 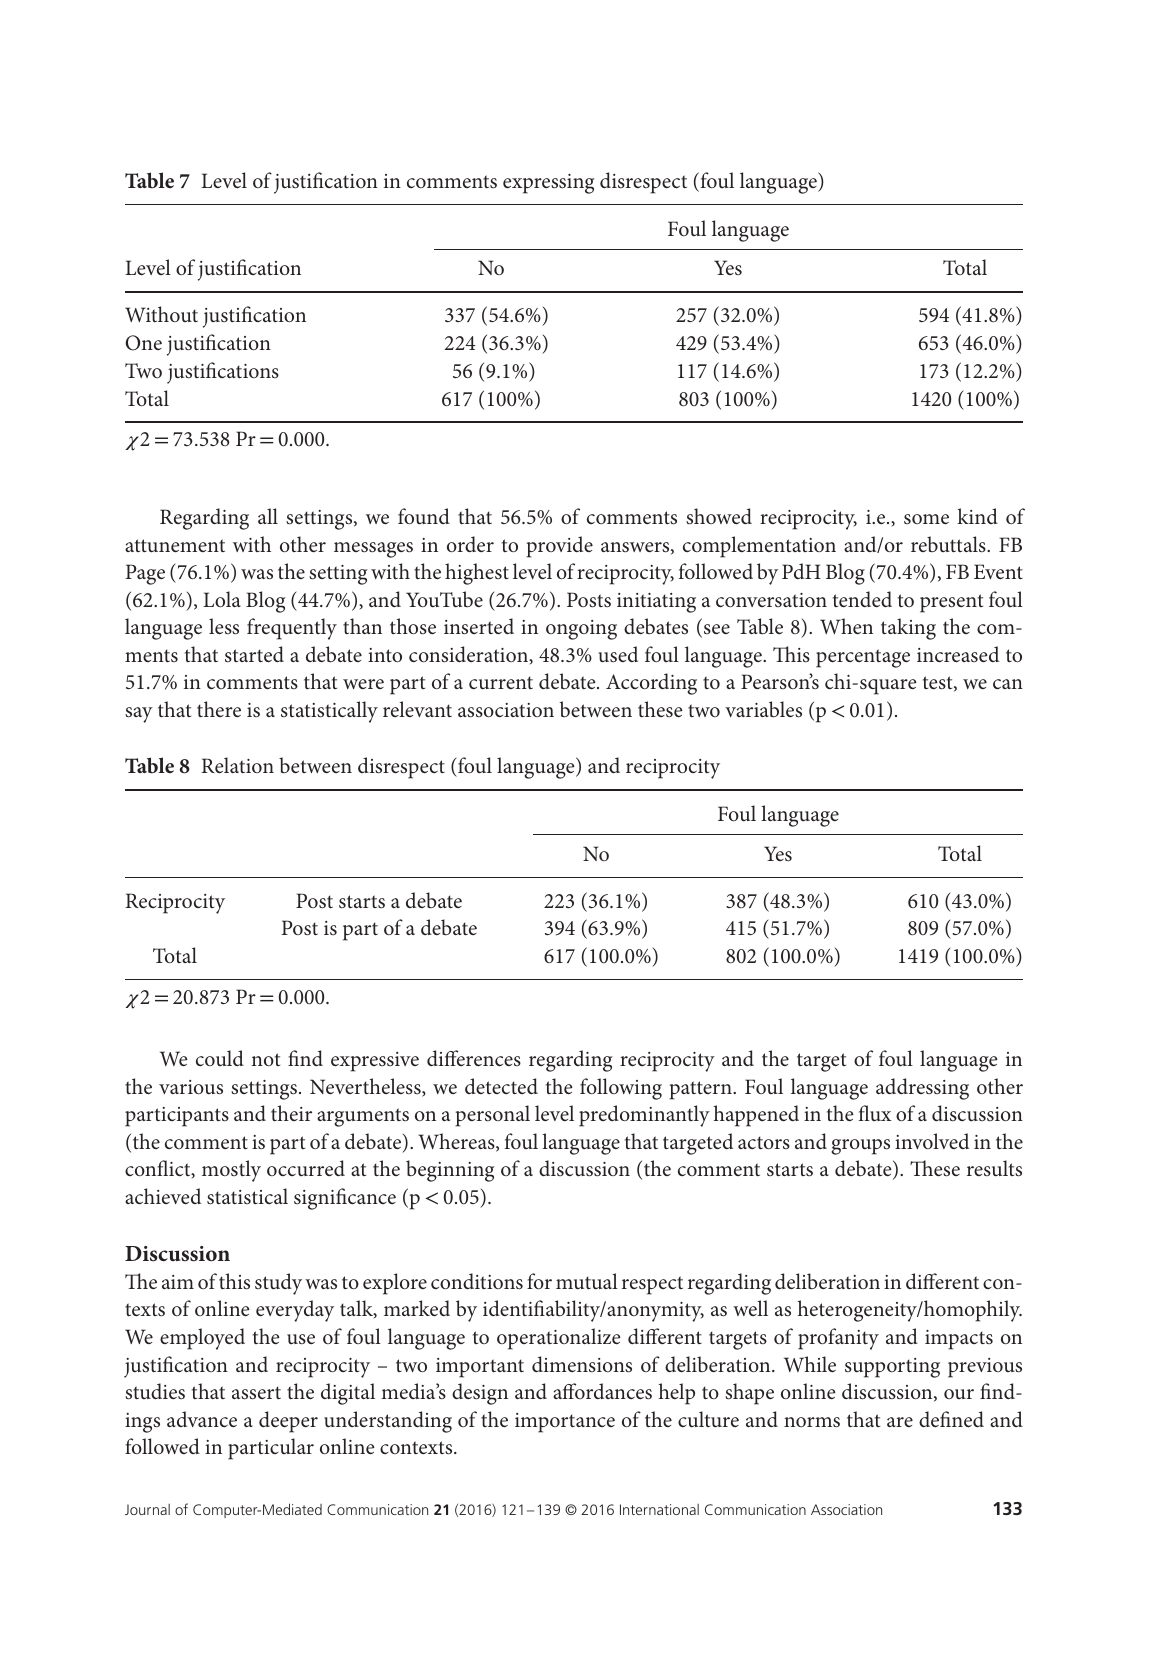 What do you see at coordinates (644, 1116) in the screenshot?
I see `predominantly` at bounding box center [644, 1116].
